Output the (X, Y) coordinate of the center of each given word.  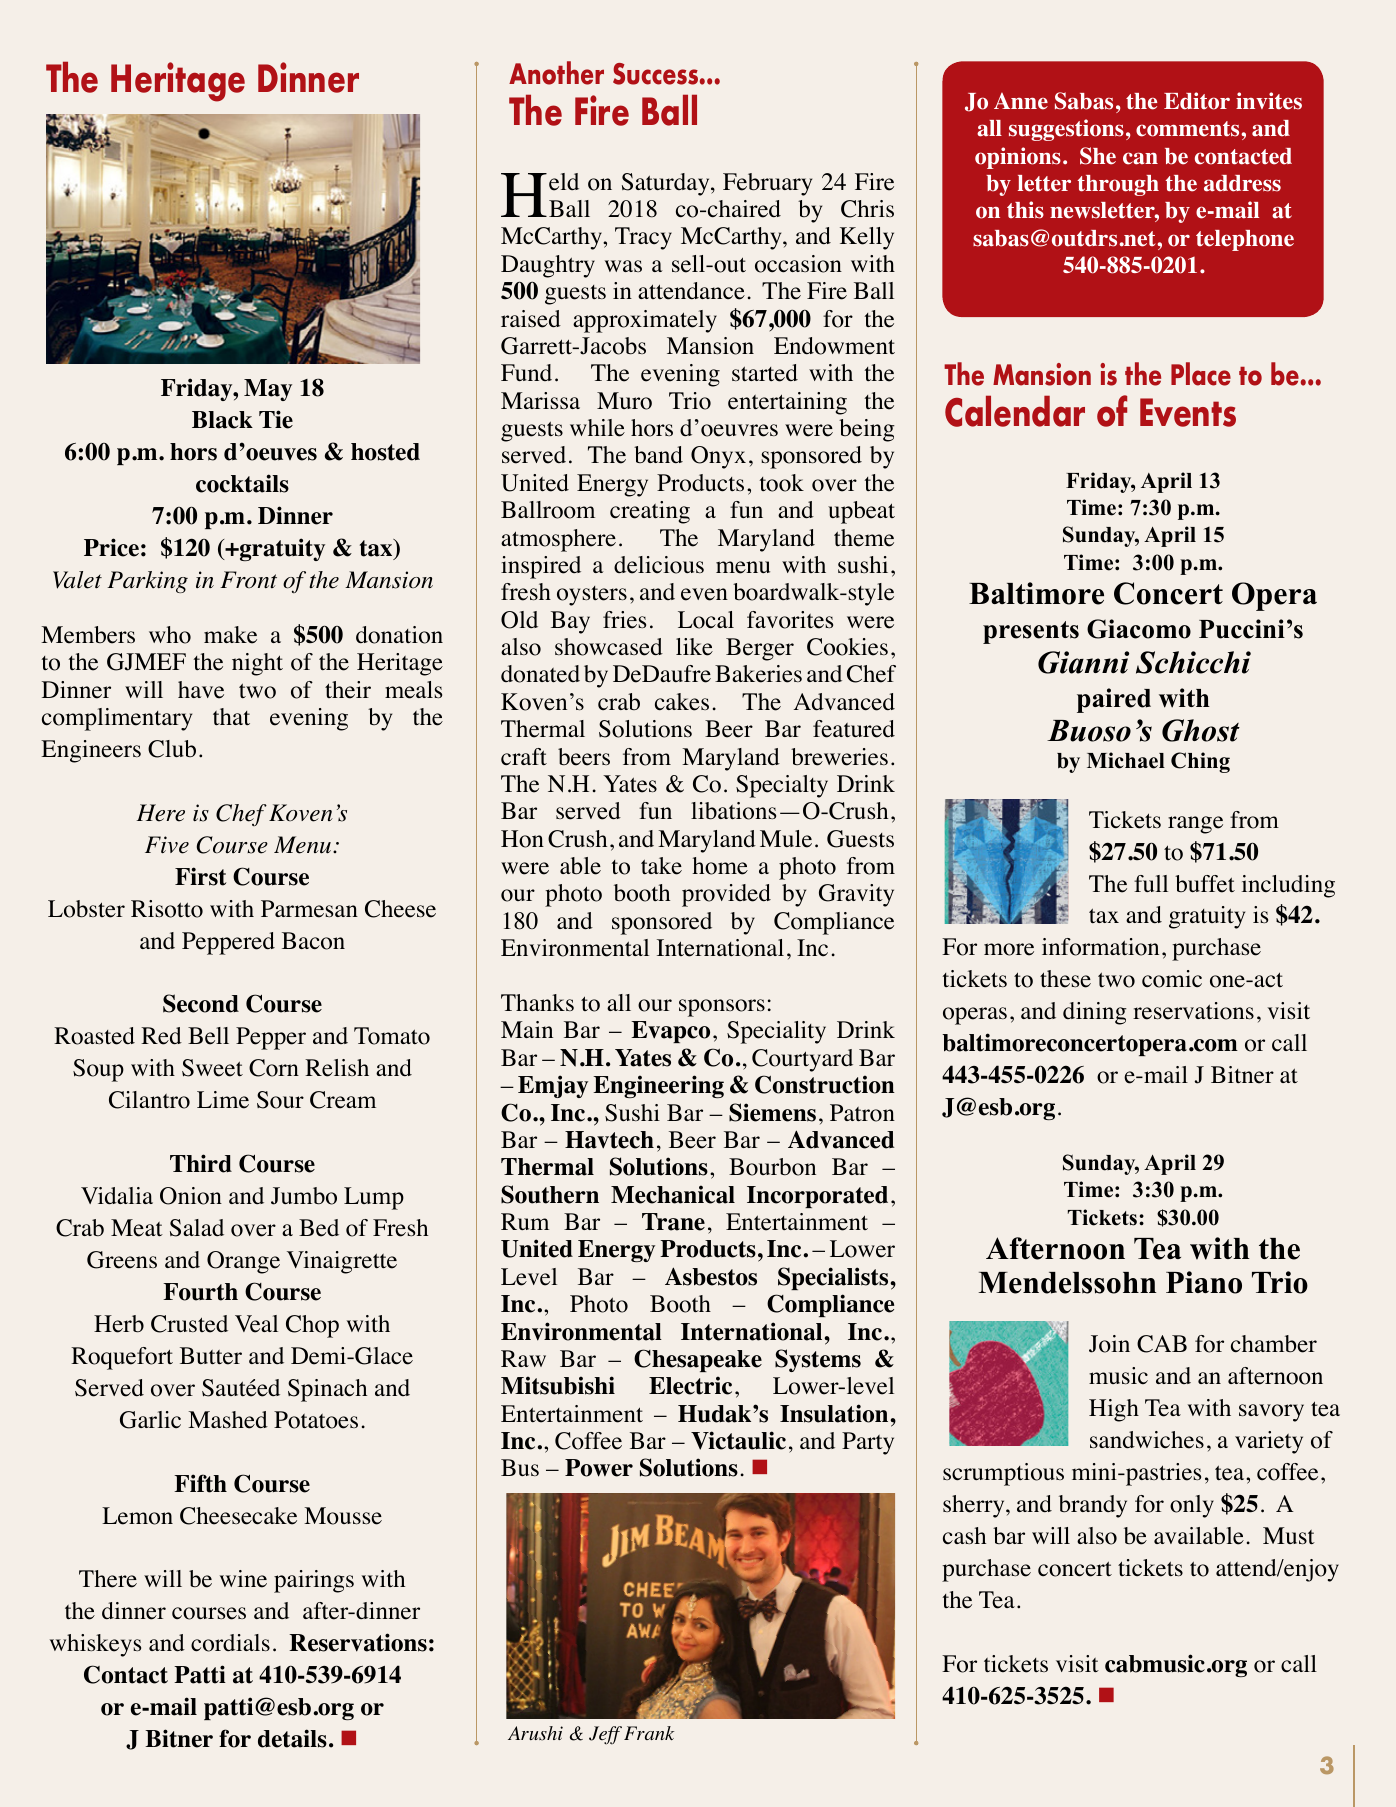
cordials (230, 1643)
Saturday (667, 184)
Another (556, 73)
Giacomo (1139, 629)
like (694, 647)
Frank (649, 1733)
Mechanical (673, 1194)
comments (1189, 129)
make (230, 635)
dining (1095, 1013)
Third (201, 1163)
